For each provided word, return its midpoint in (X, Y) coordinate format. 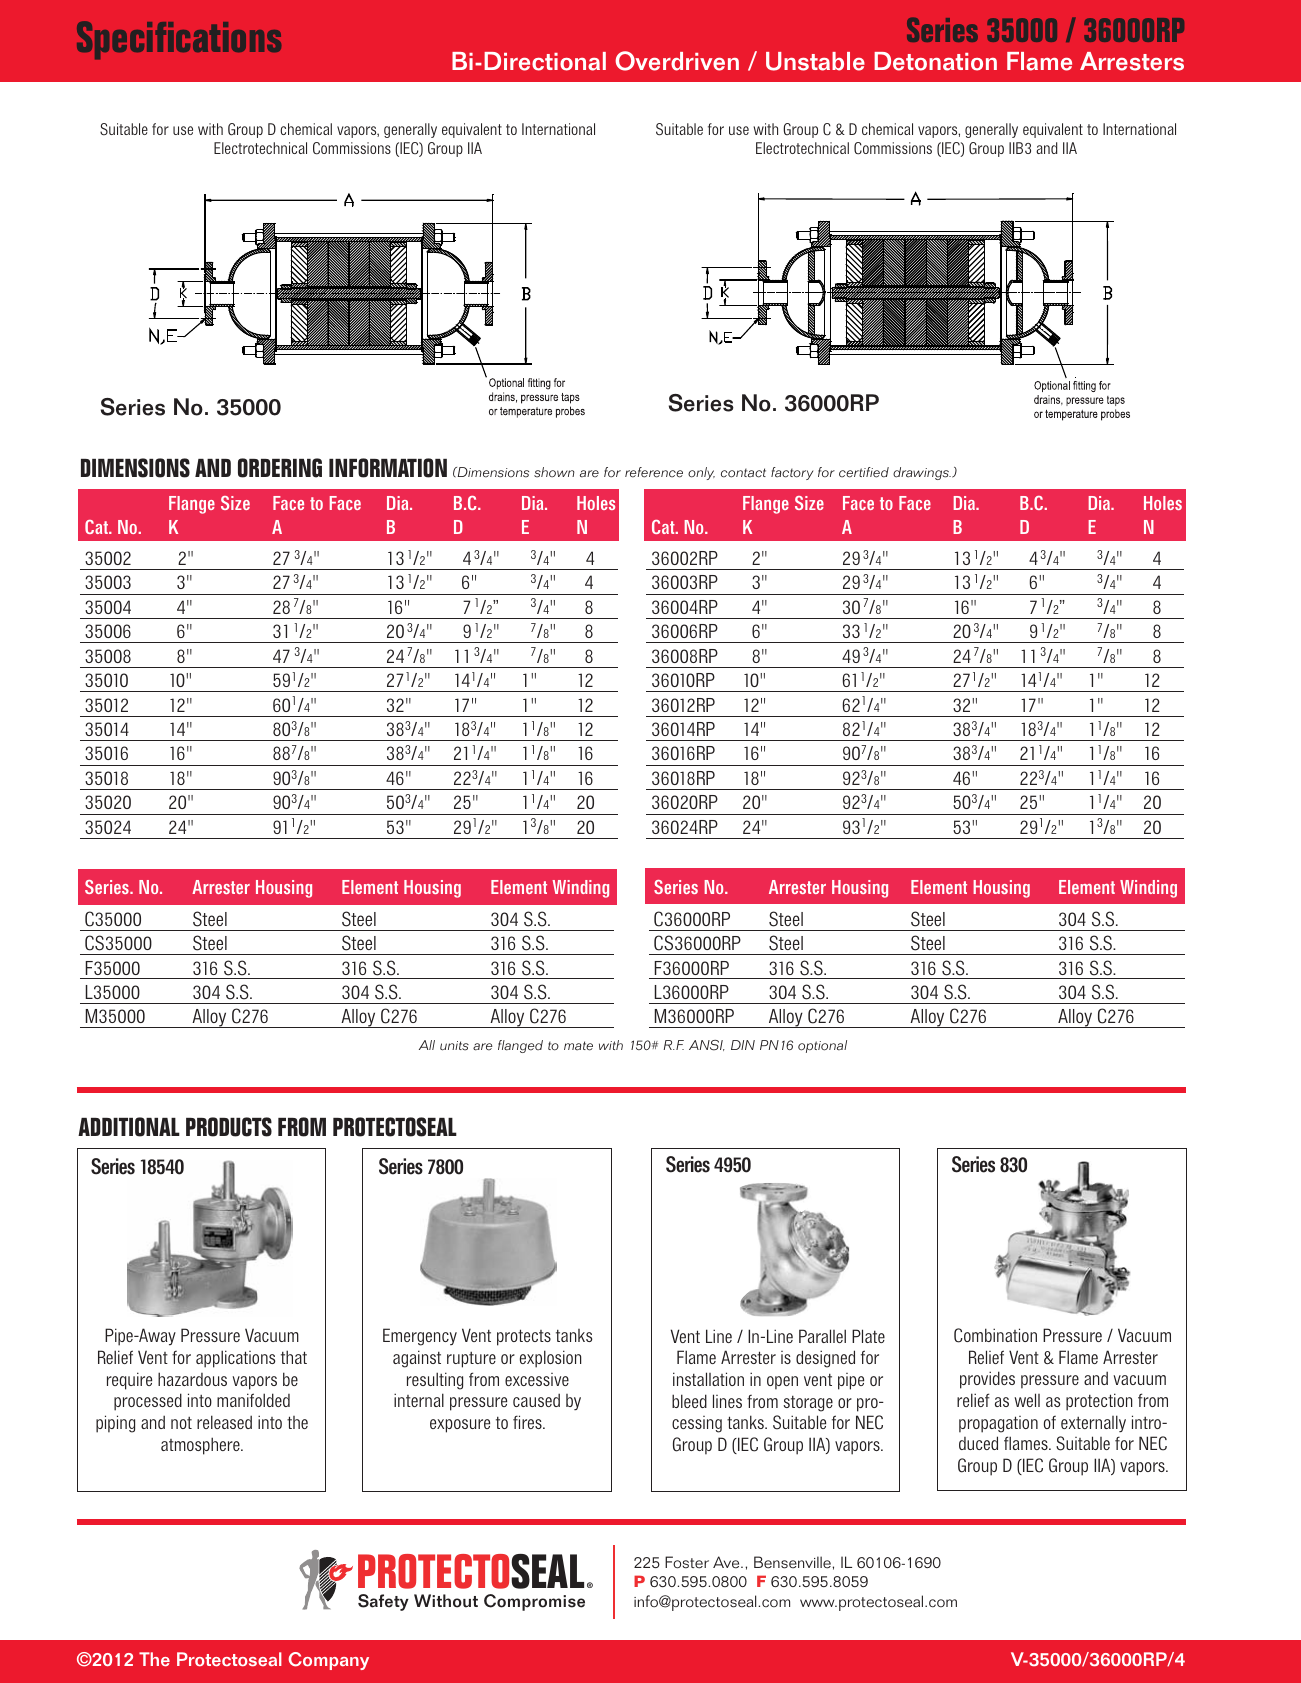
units (454, 1046)
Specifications (179, 40)
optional (822, 1046)
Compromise (534, 1602)
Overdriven (677, 61)
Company (328, 1661)
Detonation (935, 61)
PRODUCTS (229, 1127)
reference (654, 472)
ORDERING (280, 468)
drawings (922, 473)
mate (578, 1046)
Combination (995, 1335)
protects (524, 1337)
